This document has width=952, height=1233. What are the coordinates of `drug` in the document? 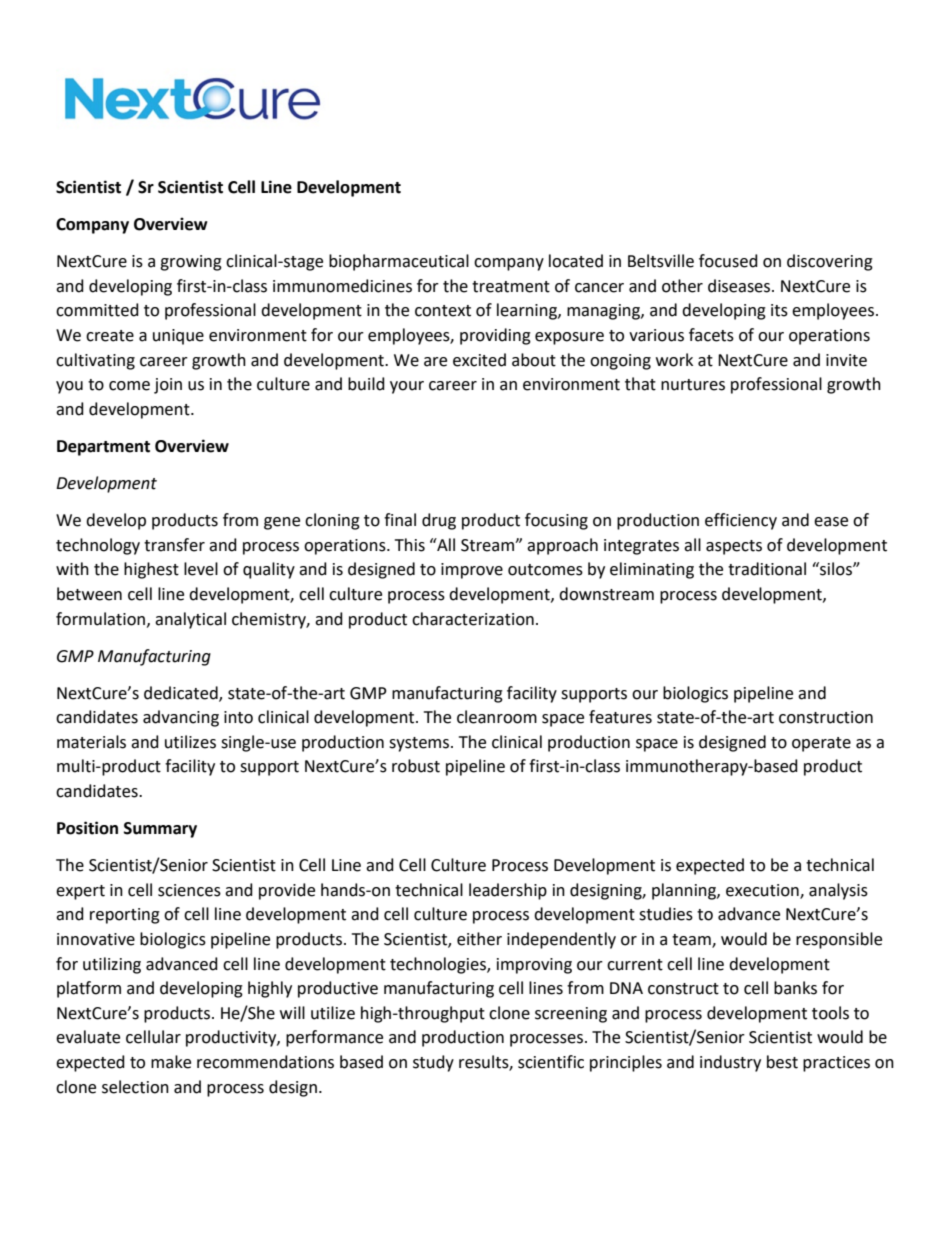 It's located at (439, 521).
